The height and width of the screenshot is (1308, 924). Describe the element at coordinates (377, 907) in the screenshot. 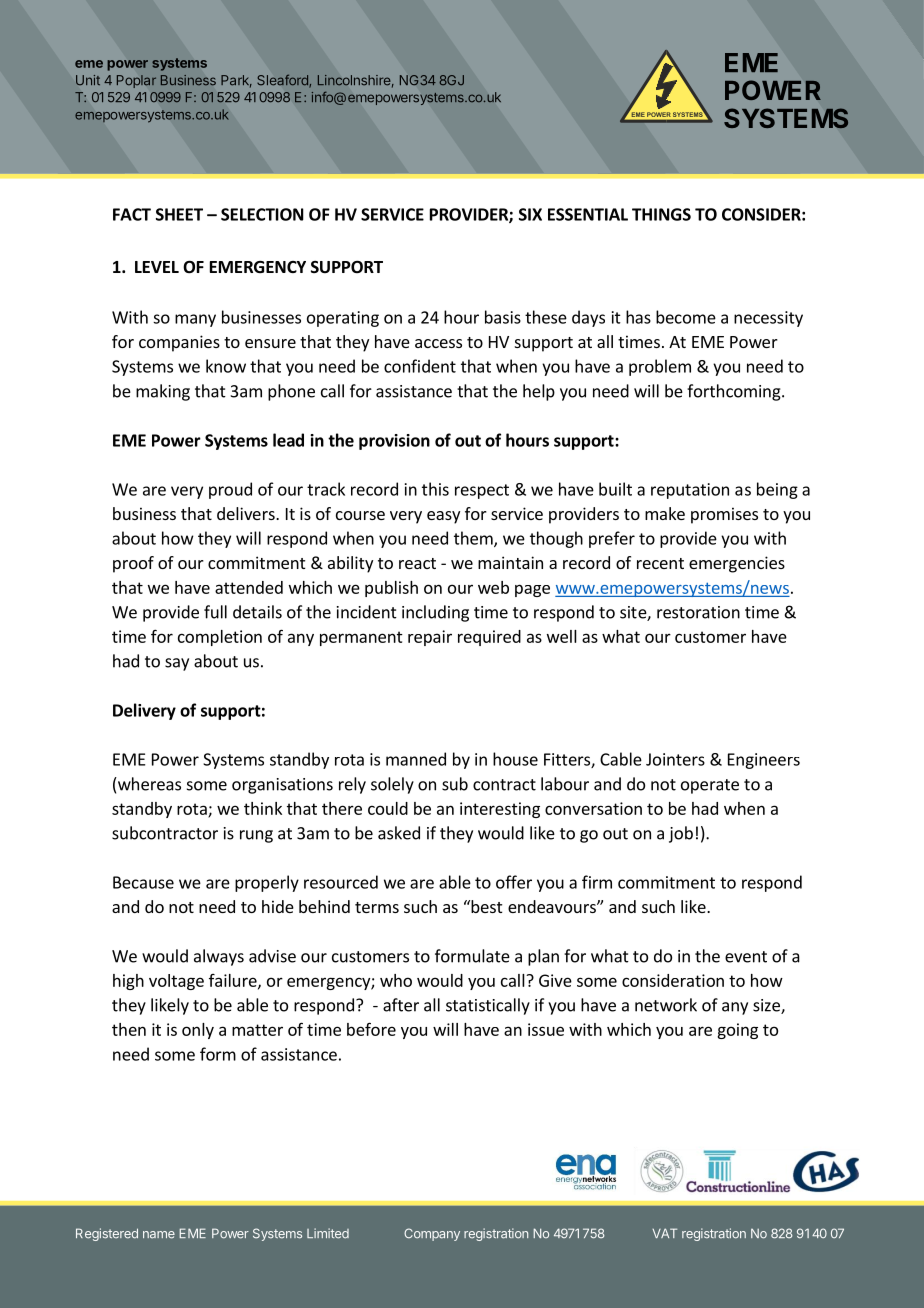

I see `terms` at that location.
